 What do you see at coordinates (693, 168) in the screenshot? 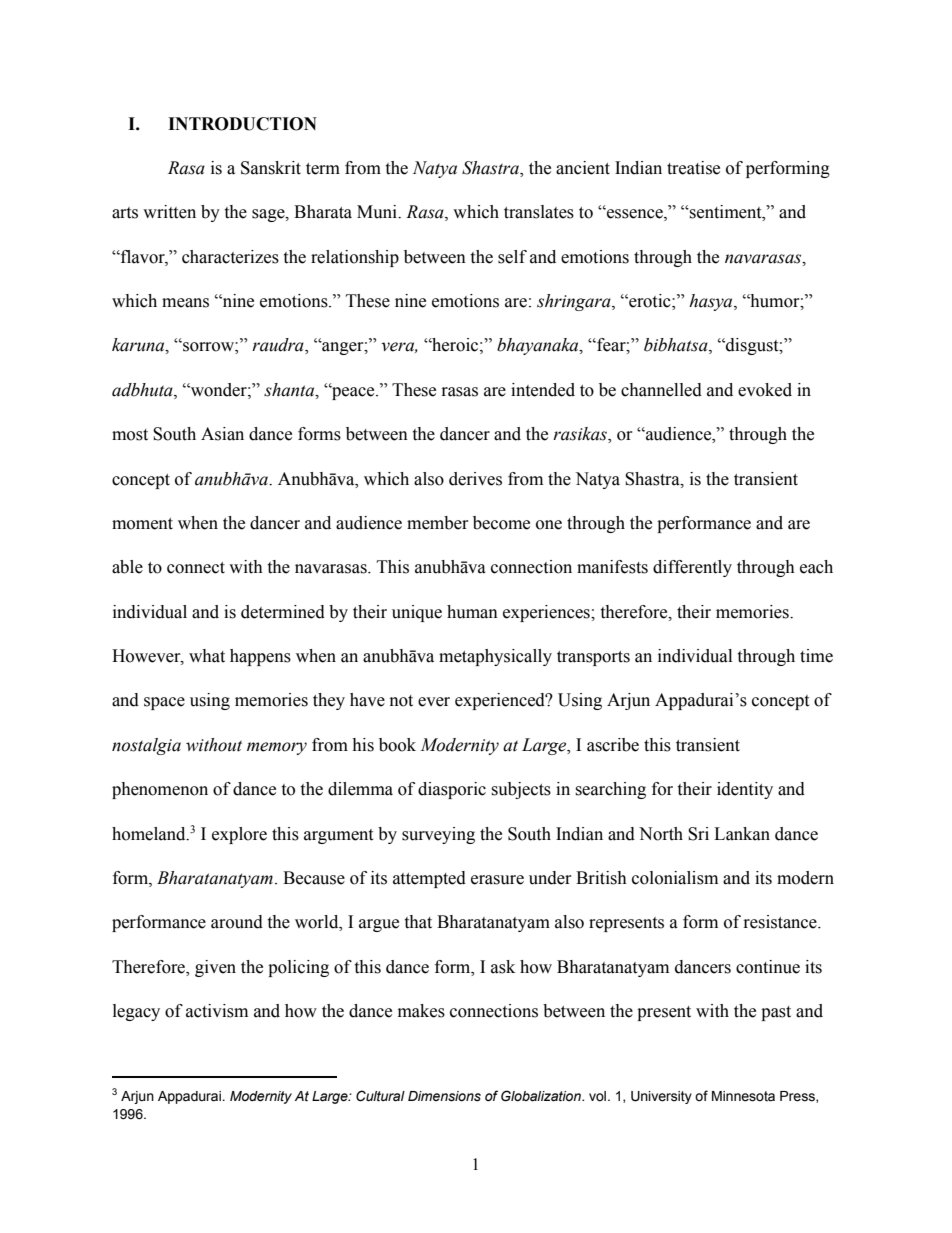
I see `treatise` at bounding box center [693, 168].
